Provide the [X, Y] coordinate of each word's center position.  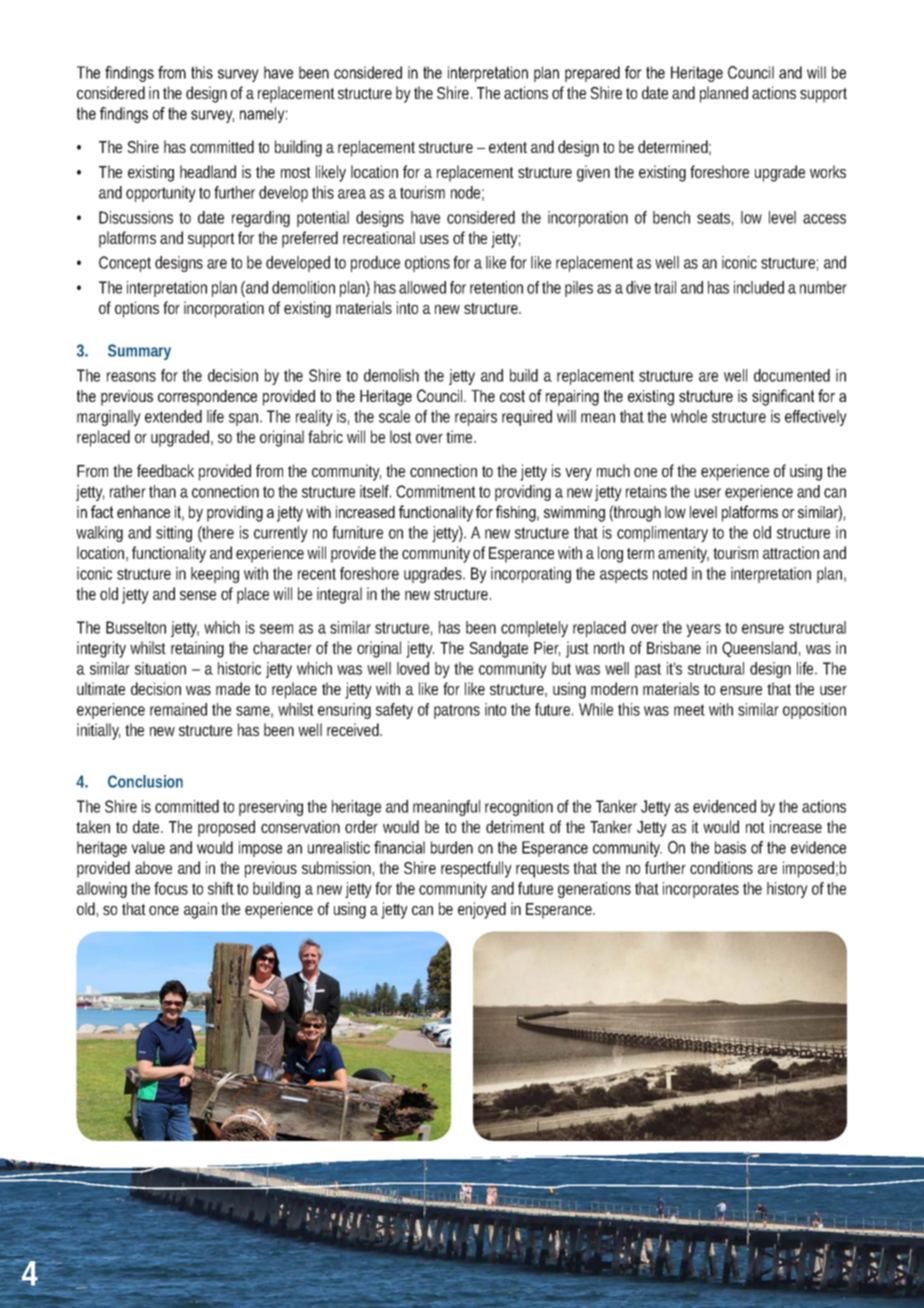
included [759, 287]
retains [648, 491]
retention [496, 287]
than [162, 491]
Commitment [438, 491]
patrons [457, 711]
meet [689, 710]
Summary [139, 352]
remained [178, 709]
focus [171, 888]
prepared [592, 74]
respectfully [476, 869]
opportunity [161, 194]
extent [508, 147]
